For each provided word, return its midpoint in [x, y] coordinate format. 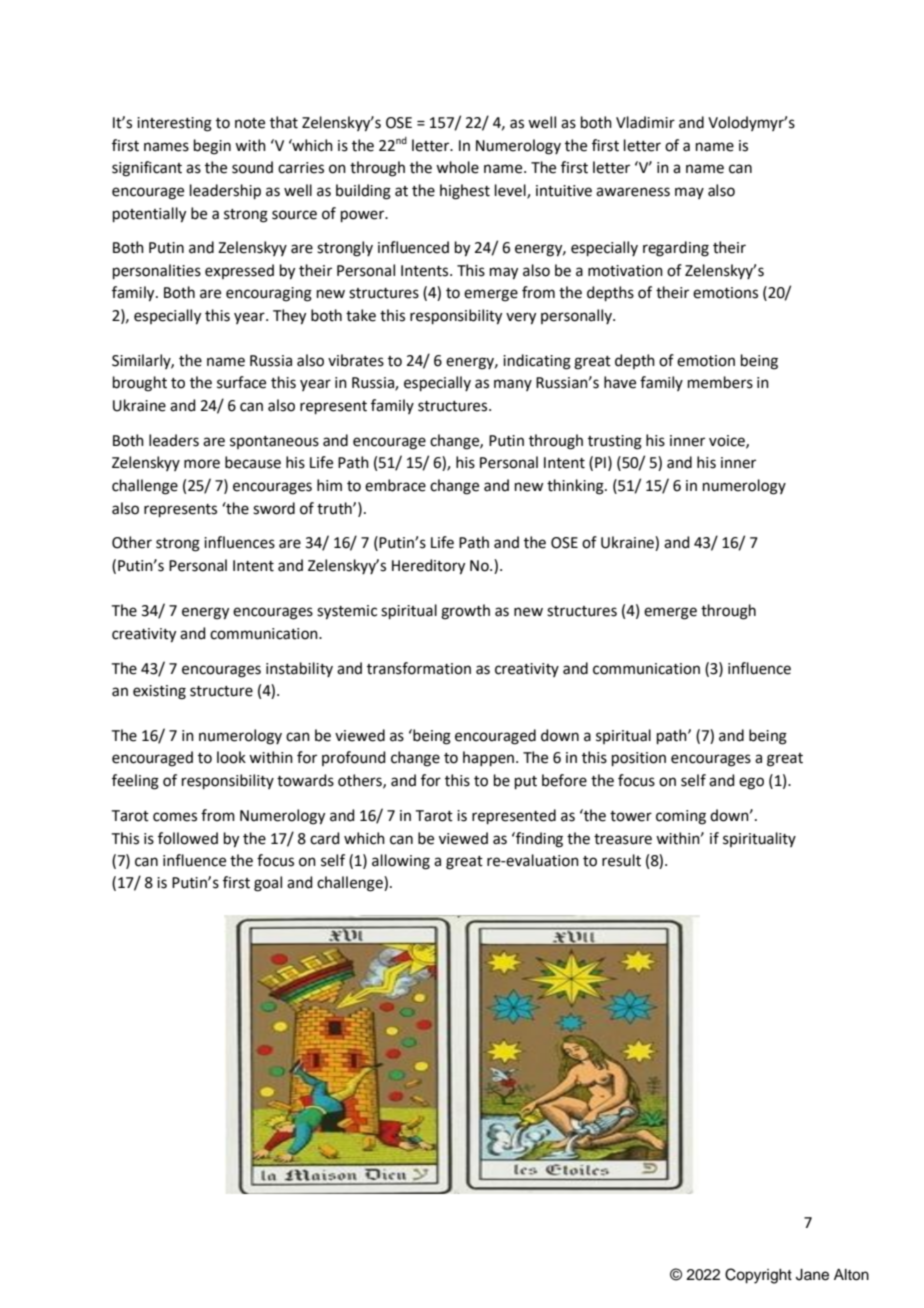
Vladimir [645, 122]
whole [457, 167]
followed [188, 838]
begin [212, 147]
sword [274, 508]
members [720, 382]
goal [268, 884]
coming [681, 817]
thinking [576, 487]
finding [538, 840]
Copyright [758, 1276]
